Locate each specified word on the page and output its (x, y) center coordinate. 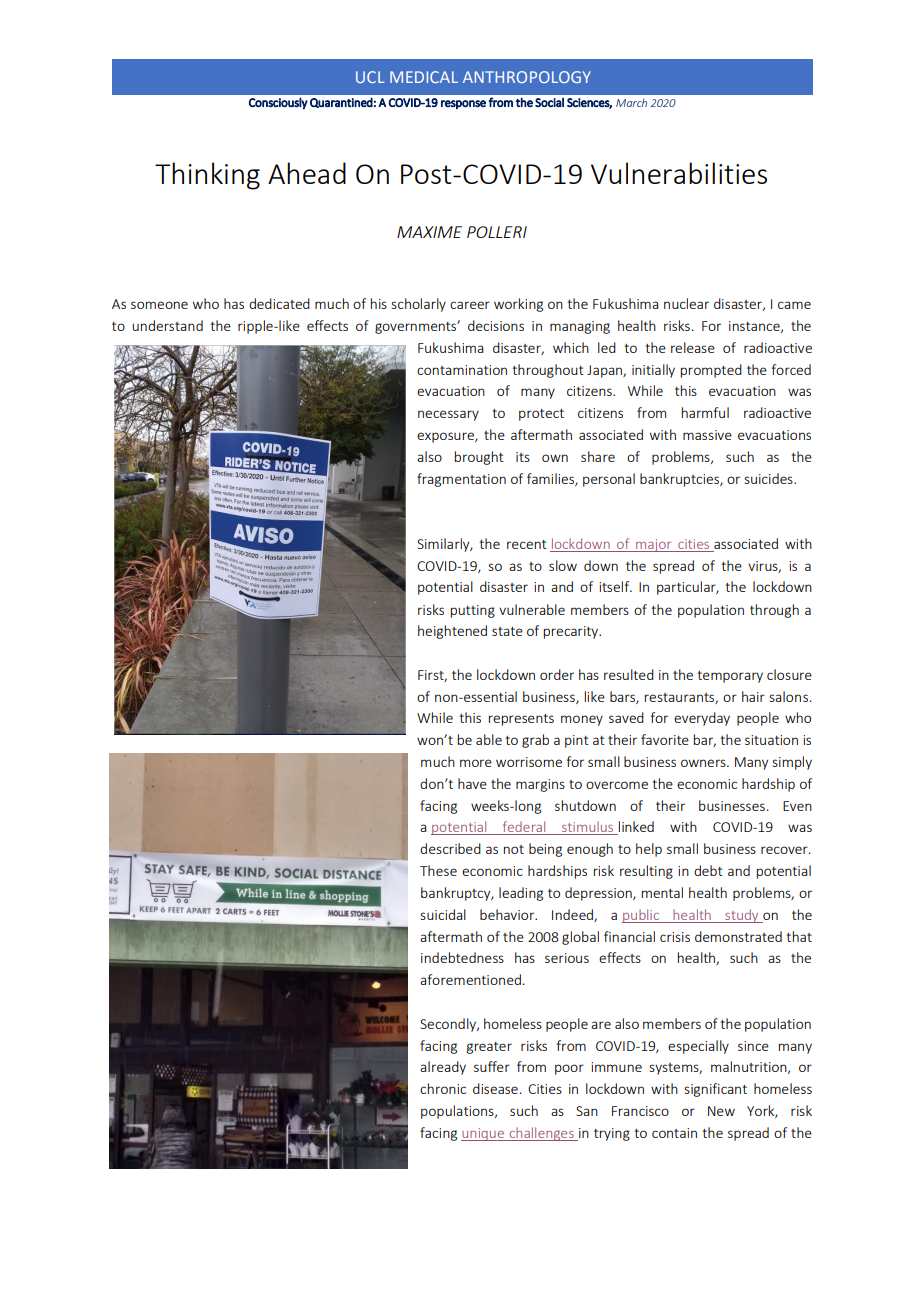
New (721, 1111)
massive (707, 435)
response (463, 104)
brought (479, 458)
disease (495, 1088)
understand (167, 325)
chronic (443, 1088)
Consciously (278, 103)
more (476, 763)
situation (771, 740)
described (450, 848)
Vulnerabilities (679, 173)
